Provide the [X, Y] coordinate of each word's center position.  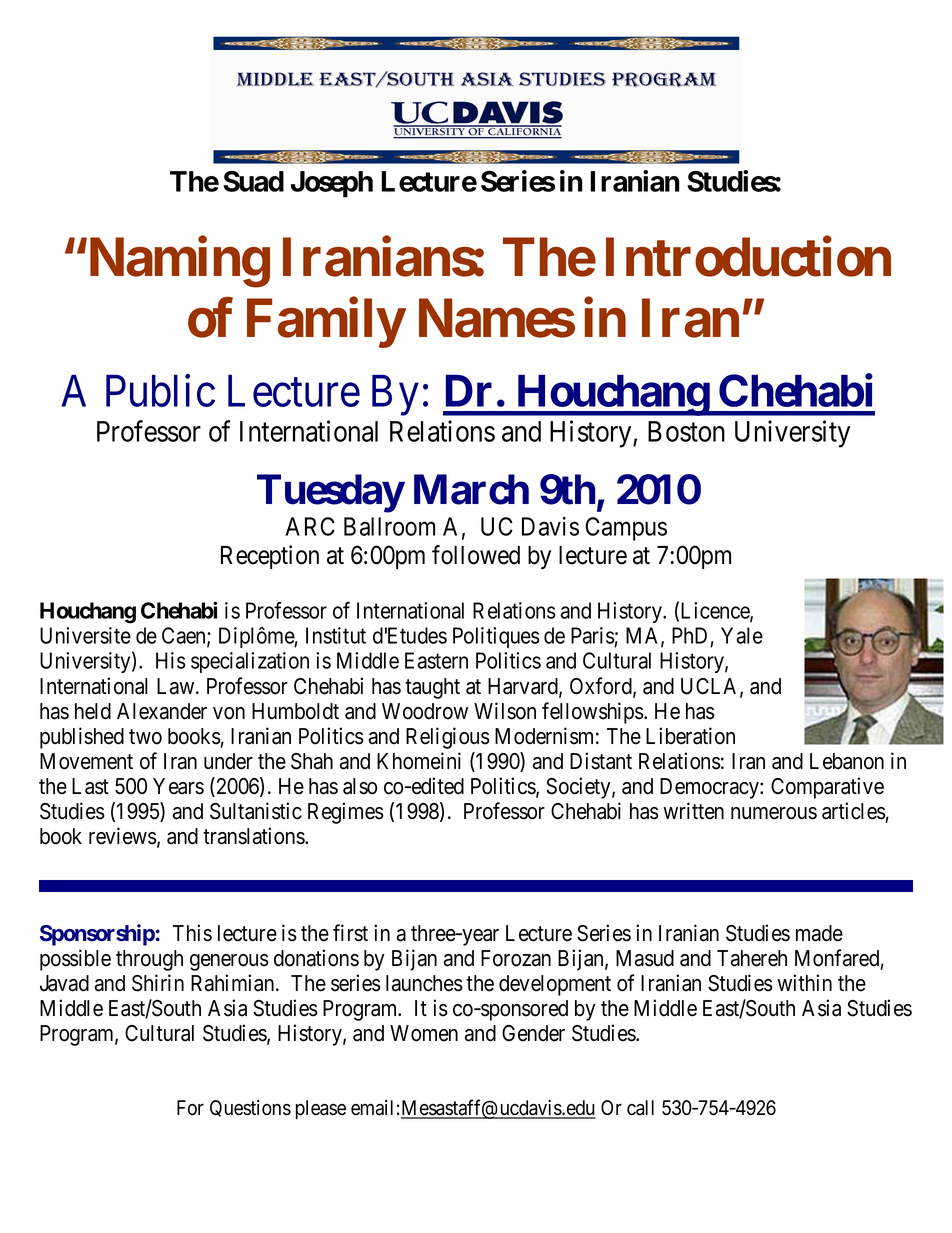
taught [432, 688]
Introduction [748, 257]
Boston [686, 431]
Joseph [332, 184]
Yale [742, 635]
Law [177, 686]
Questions [250, 1108]
